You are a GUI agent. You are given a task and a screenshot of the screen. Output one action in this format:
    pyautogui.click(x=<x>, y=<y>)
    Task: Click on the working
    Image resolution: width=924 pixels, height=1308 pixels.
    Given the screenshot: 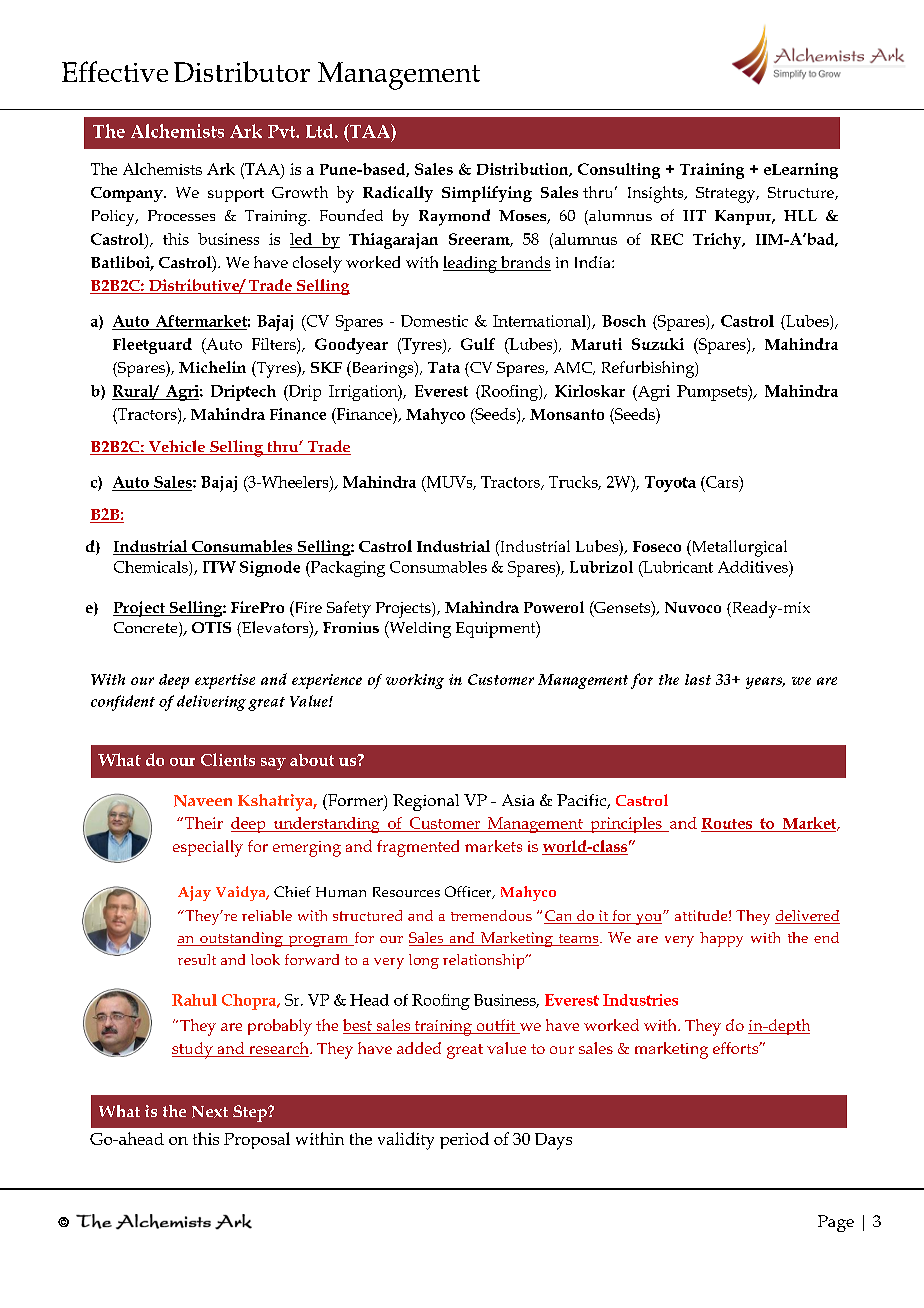 What is the action you would take?
    pyautogui.click(x=415, y=681)
